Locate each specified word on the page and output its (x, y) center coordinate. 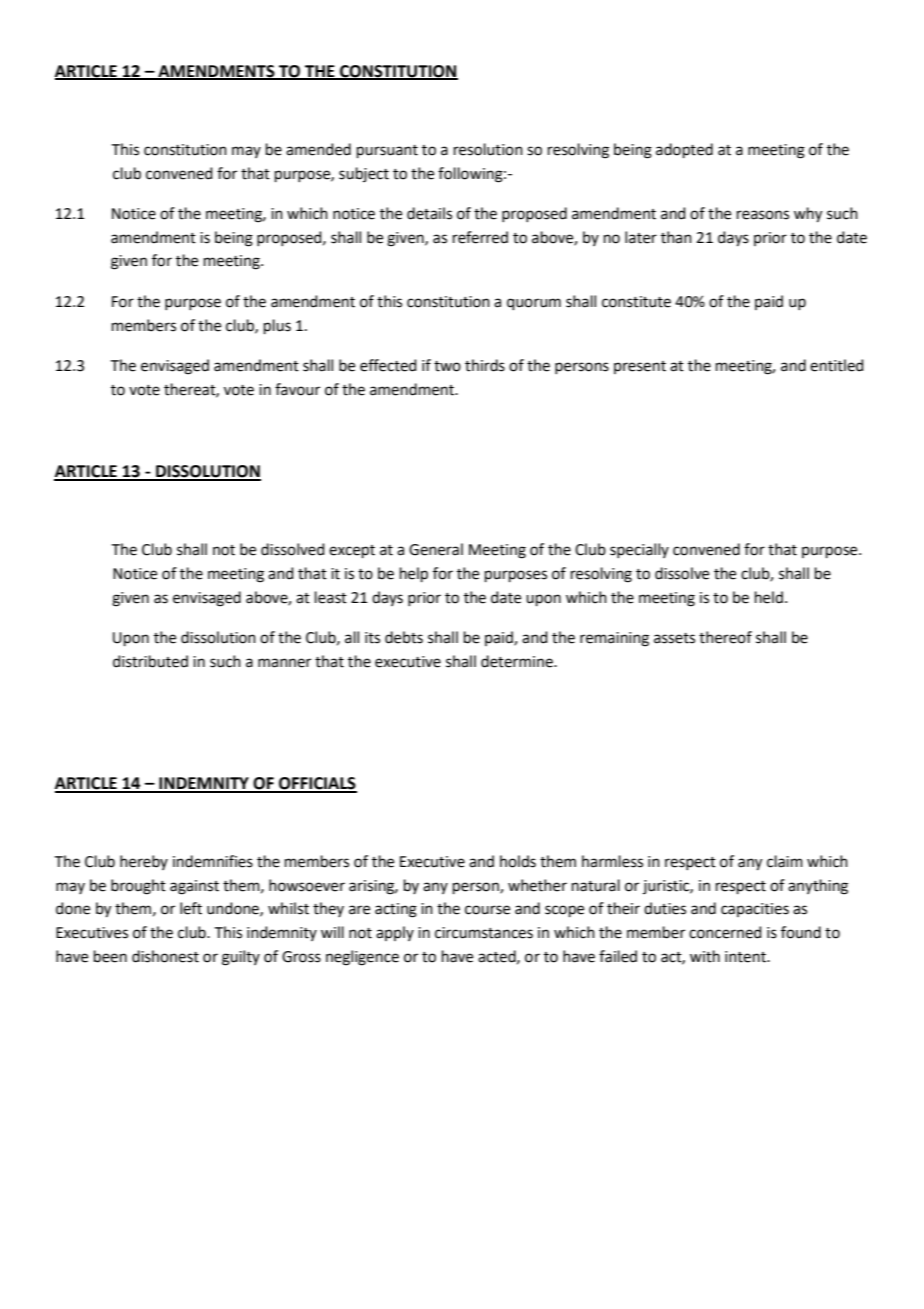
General (436, 549)
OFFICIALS (317, 784)
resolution (488, 149)
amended (318, 149)
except (352, 551)
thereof (725, 637)
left (191, 908)
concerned (725, 932)
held (769, 597)
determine (518, 661)
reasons (763, 215)
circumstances (484, 933)
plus (277, 326)
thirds (485, 365)
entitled (837, 365)
